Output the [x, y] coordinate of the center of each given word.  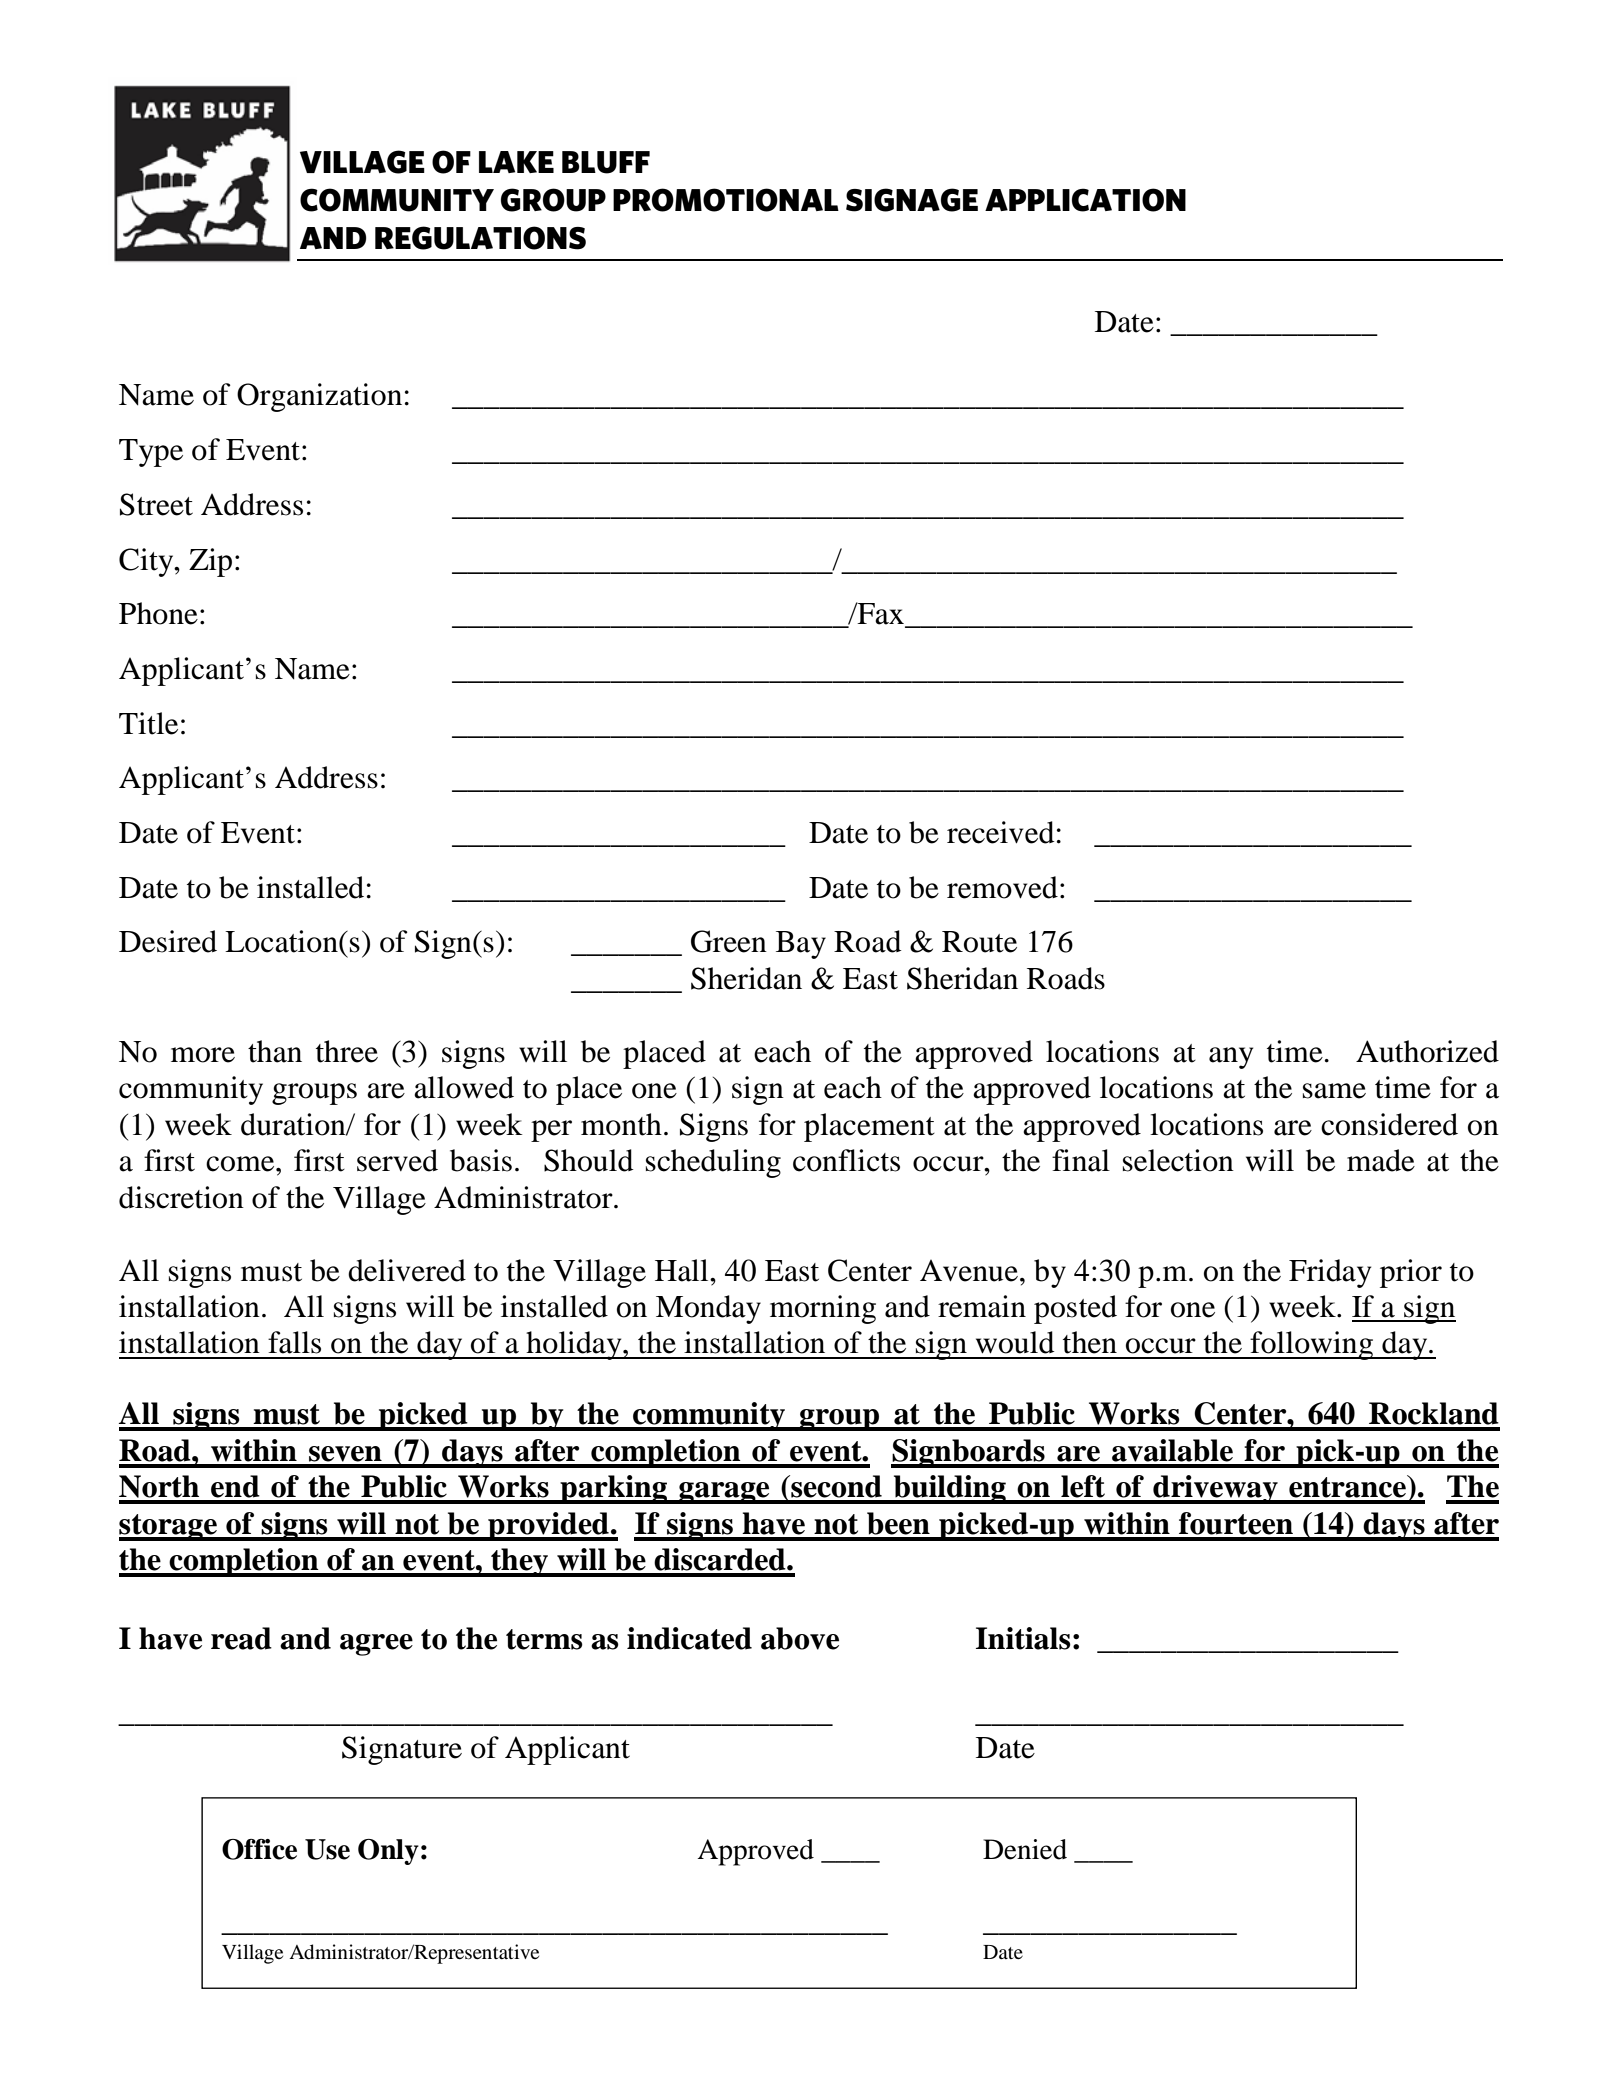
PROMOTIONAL [726, 200]
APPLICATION [1085, 200]
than [275, 1051]
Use [327, 1849]
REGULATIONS [480, 238]
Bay [801, 945]
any [1231, 1058]
